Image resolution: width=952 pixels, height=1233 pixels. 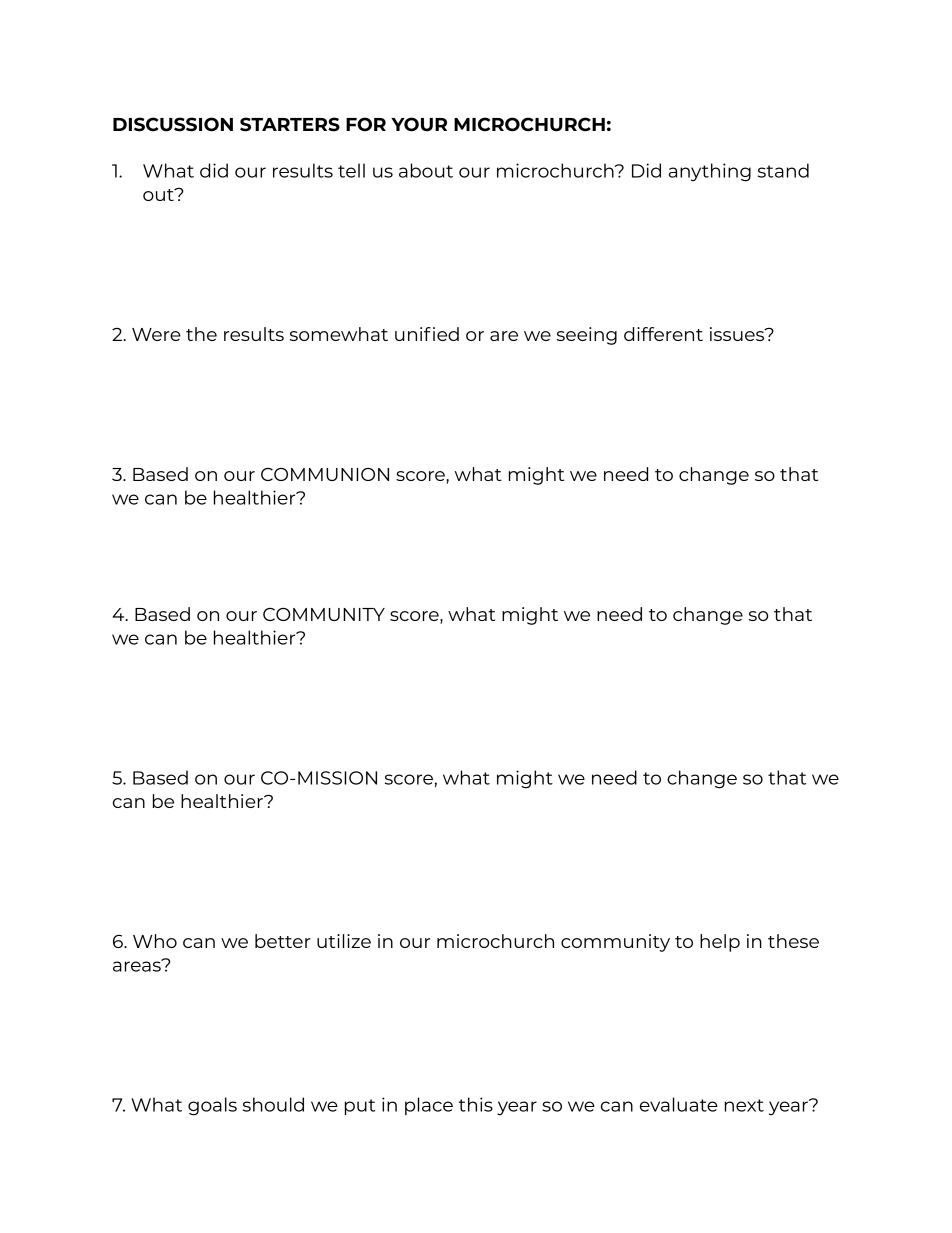 I want to click on issues, so click(x=738, y=334).
